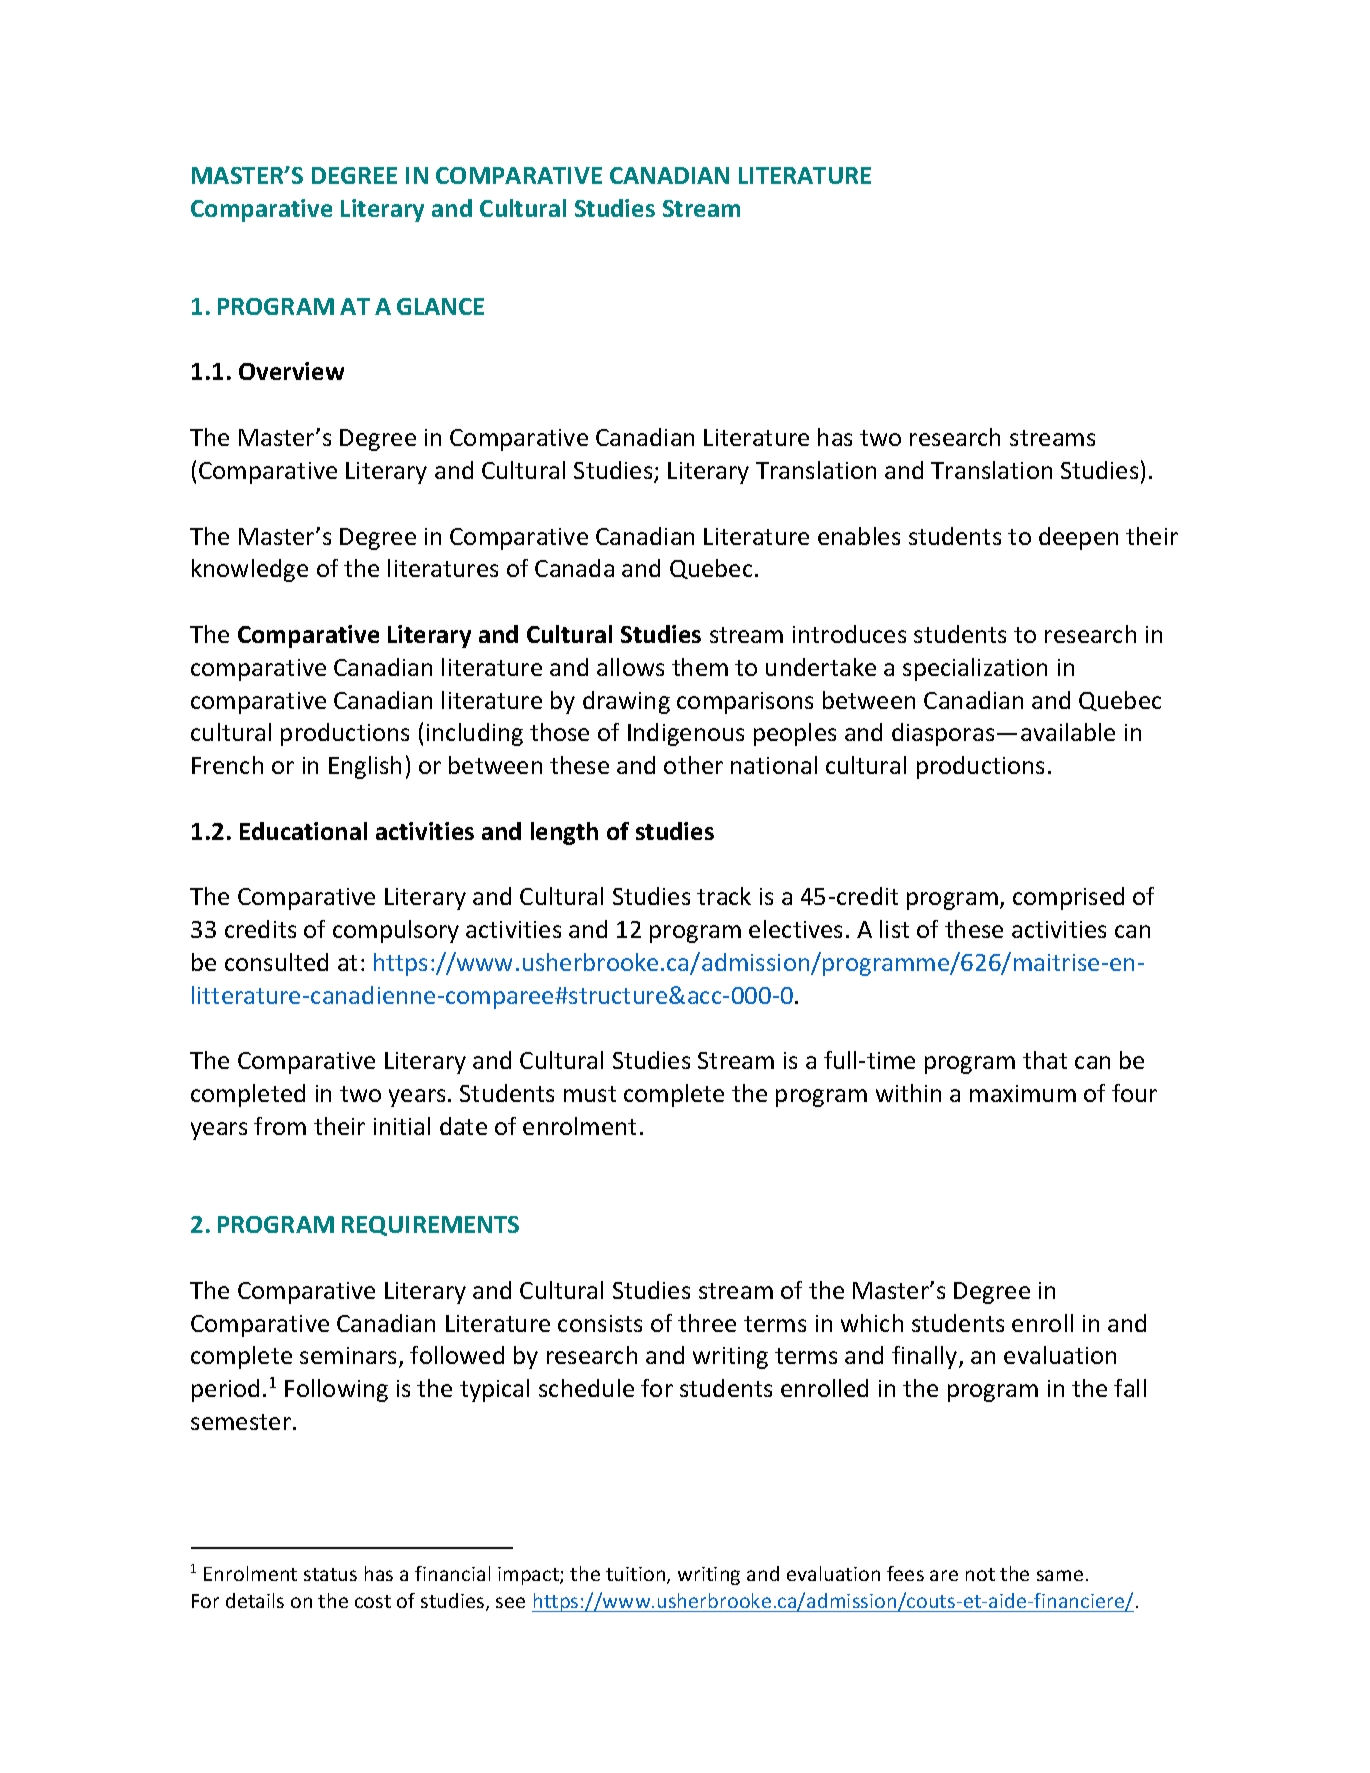 This image has width=1370, height=1773. Describe the element at coordinates (291, 371) in the image. I see `Overview` at that location.
